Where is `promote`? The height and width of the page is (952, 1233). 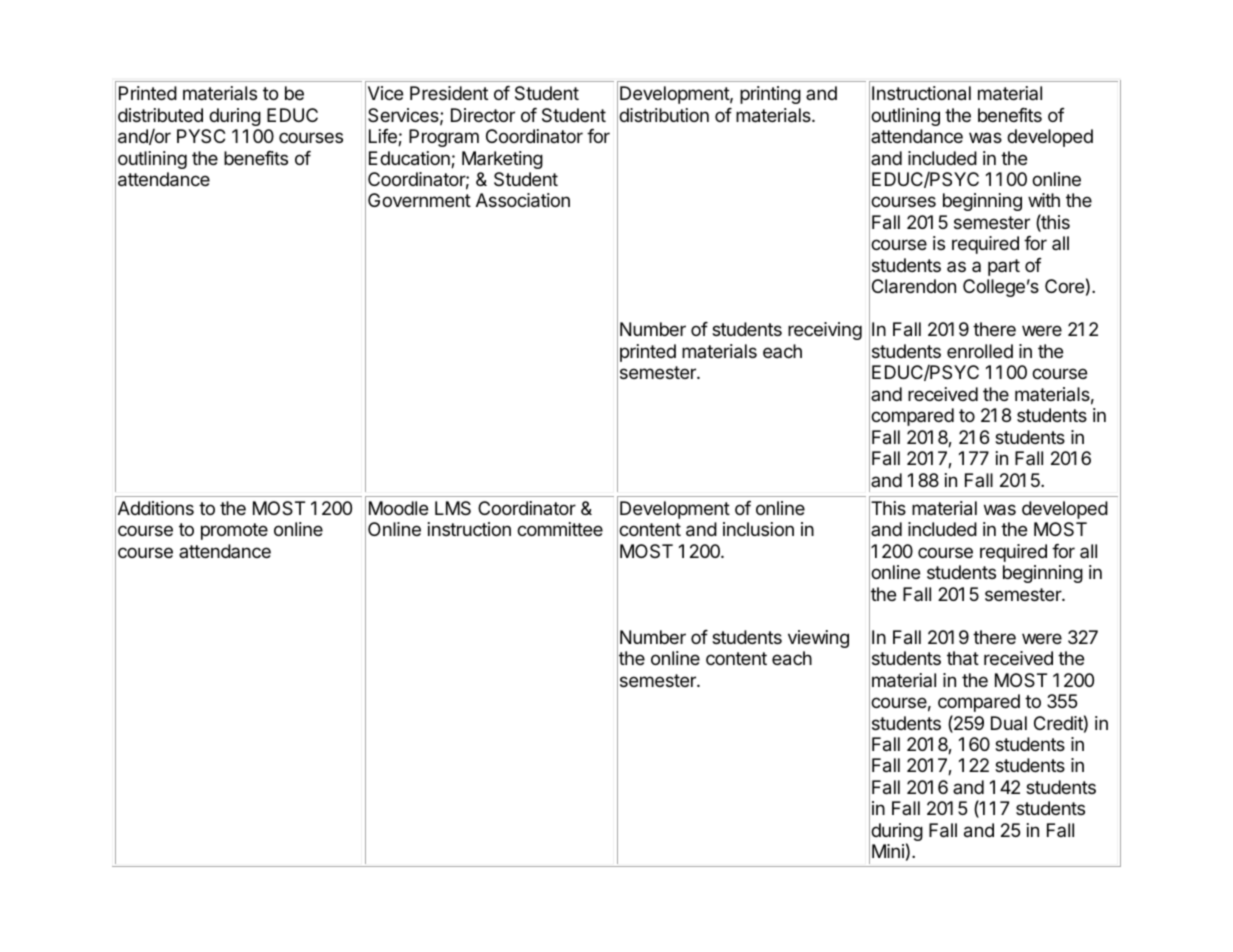
promote is located at coordinates (234, 531).
